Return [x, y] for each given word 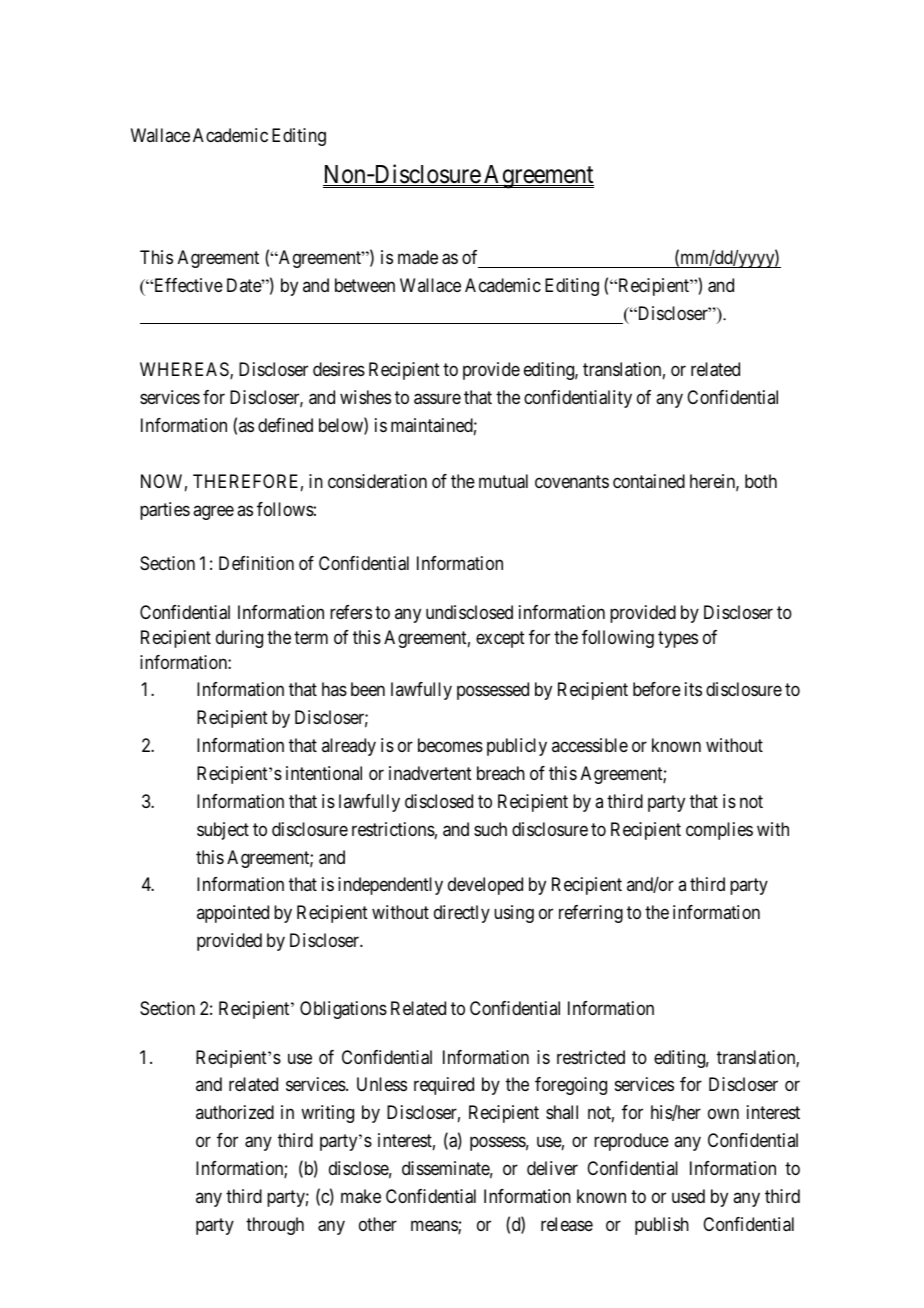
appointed [233, 914]
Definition [256, 563]
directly [462, 914]
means [435, 1227]
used [688, 1196]
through [275, 1226]
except [500, 639]
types [678, 639]
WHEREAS [185, 370]
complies [719, 831]
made [418, 257]
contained [649, 481]
